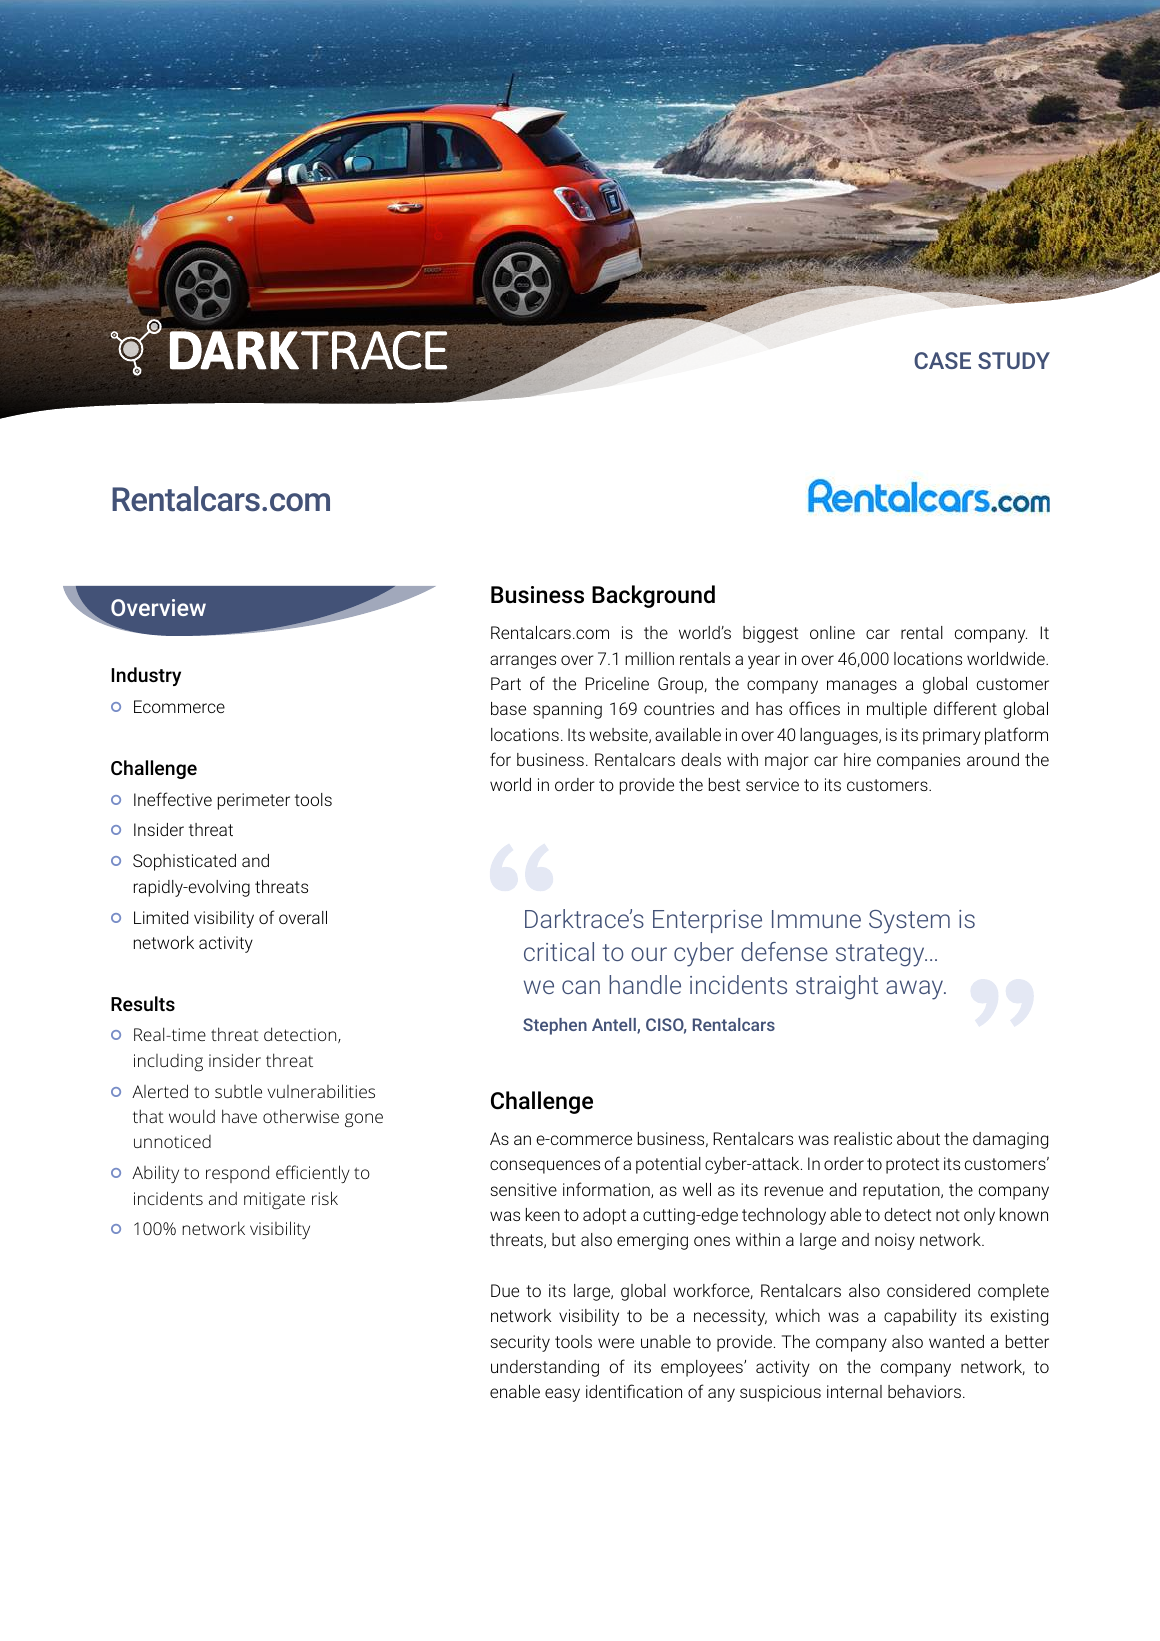 The width and height of the document is (1160, 1641). Describe the element at coordinates (942, 360) in the document. I see `CASE` at that location.
